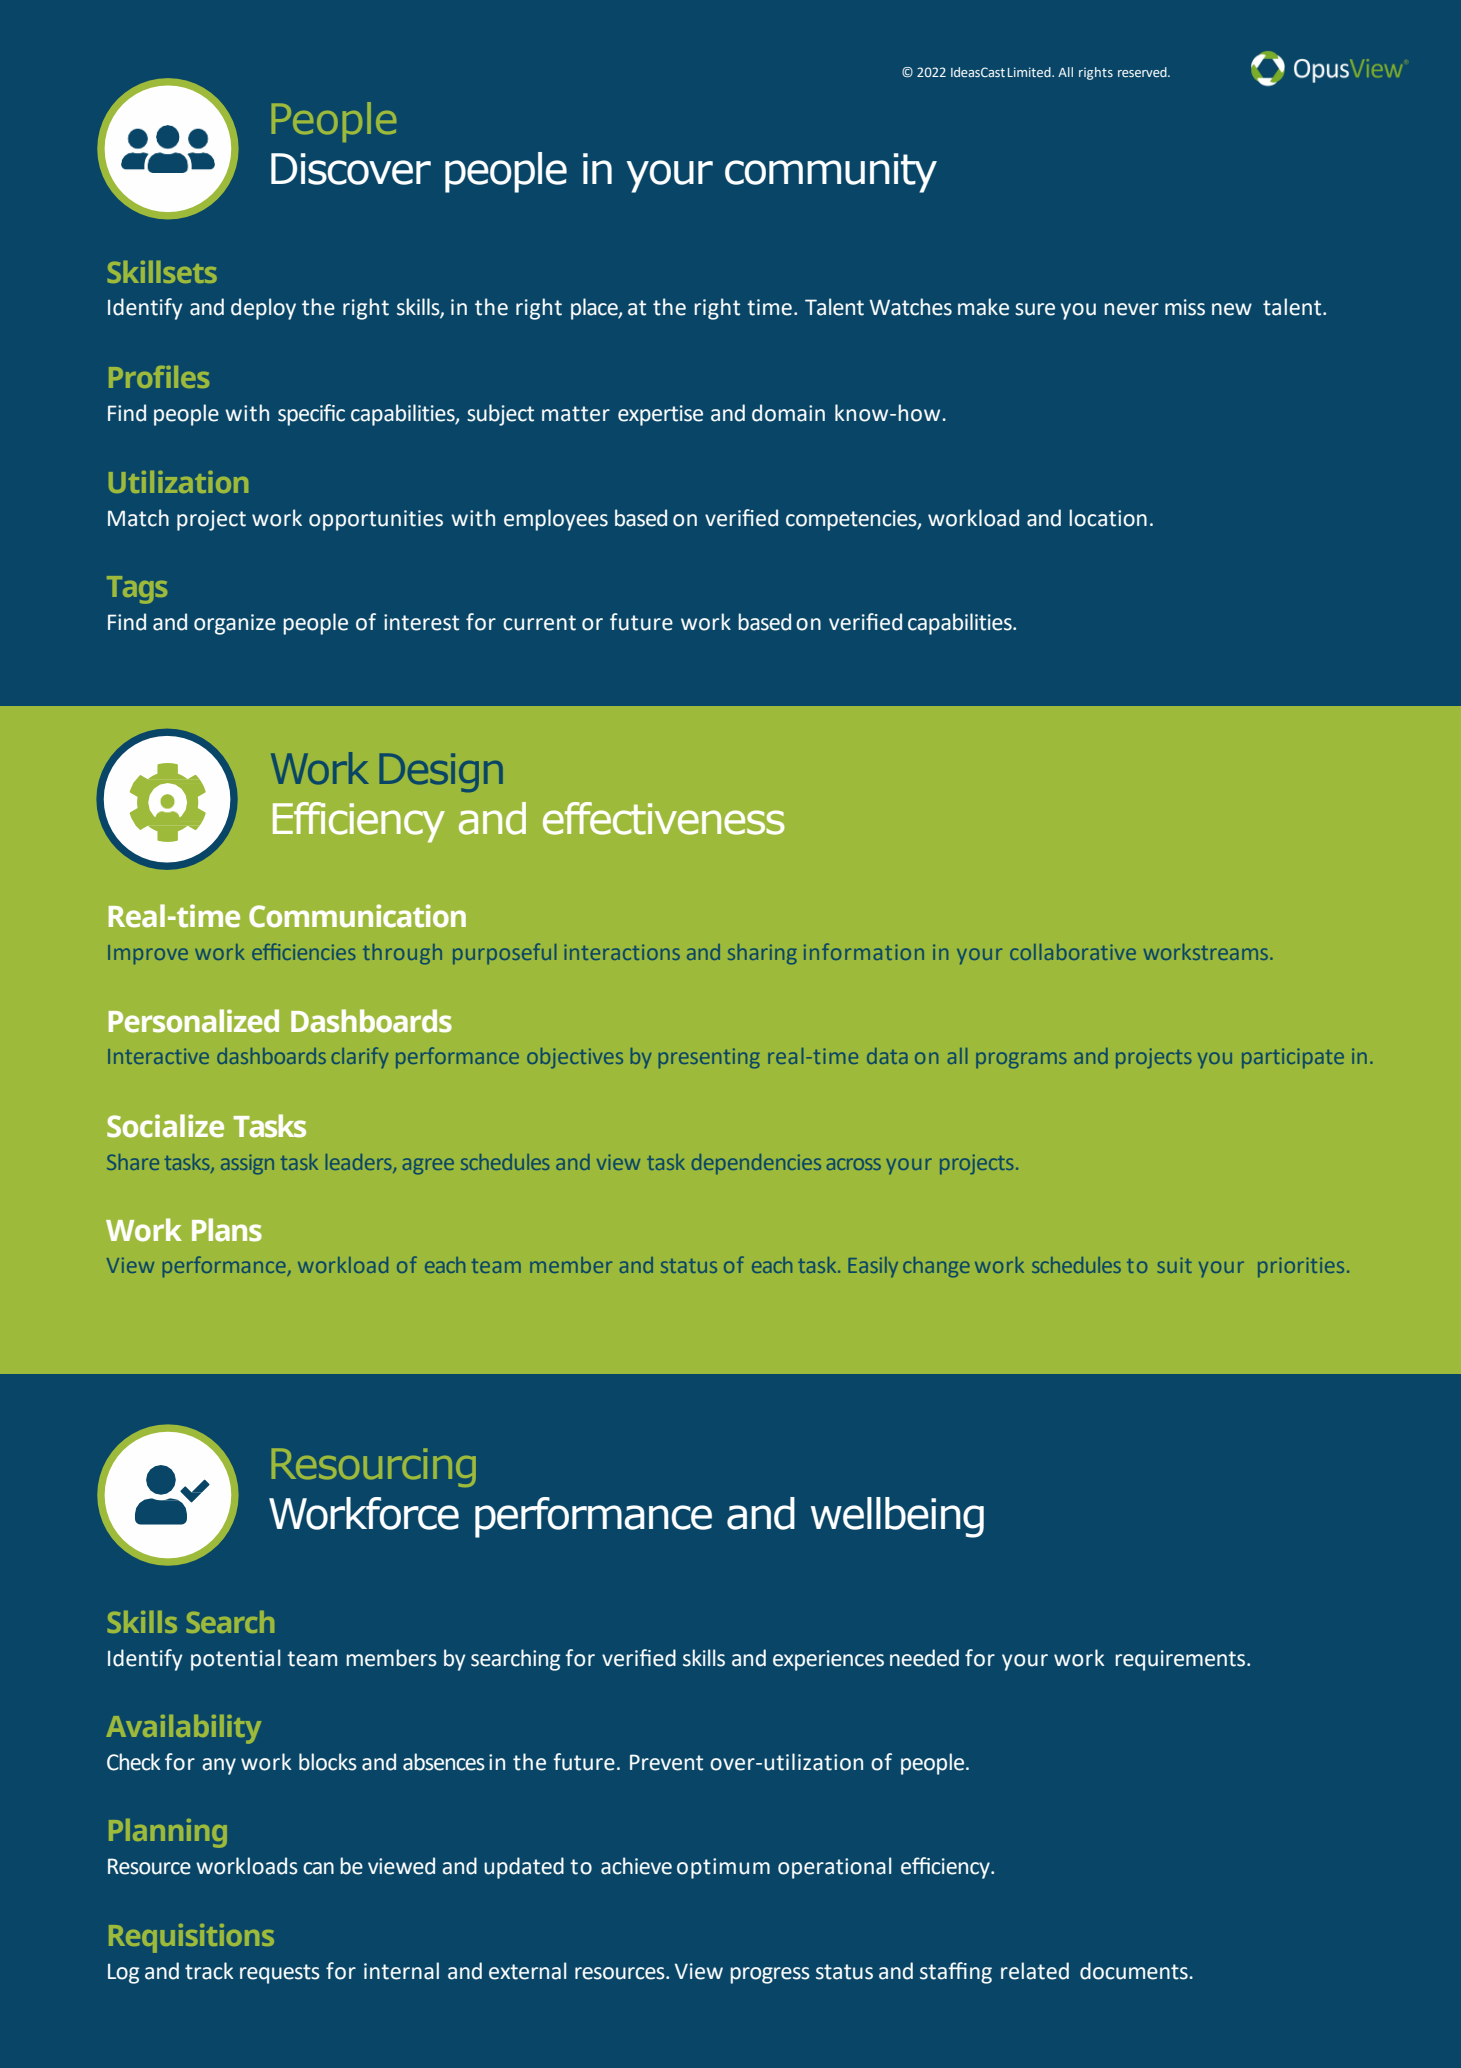 Image resolution: width=1461 pixels, height=2068 pixels. What do you see at coordinates (1143, 72) in the screenshot?
I see `reserved` at bounding box center [1143, 72].
